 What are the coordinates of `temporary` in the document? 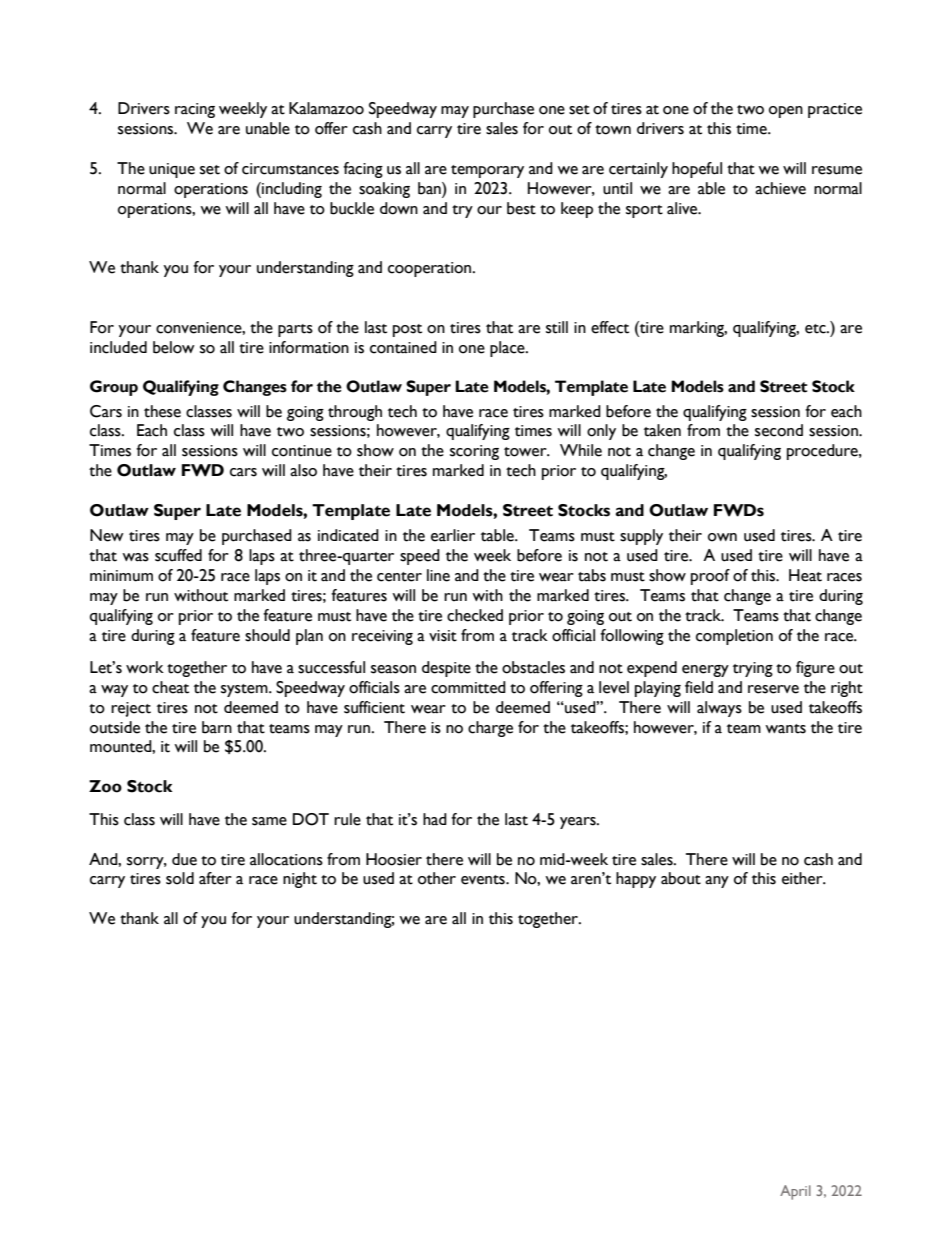 It's located at (487, 171).
